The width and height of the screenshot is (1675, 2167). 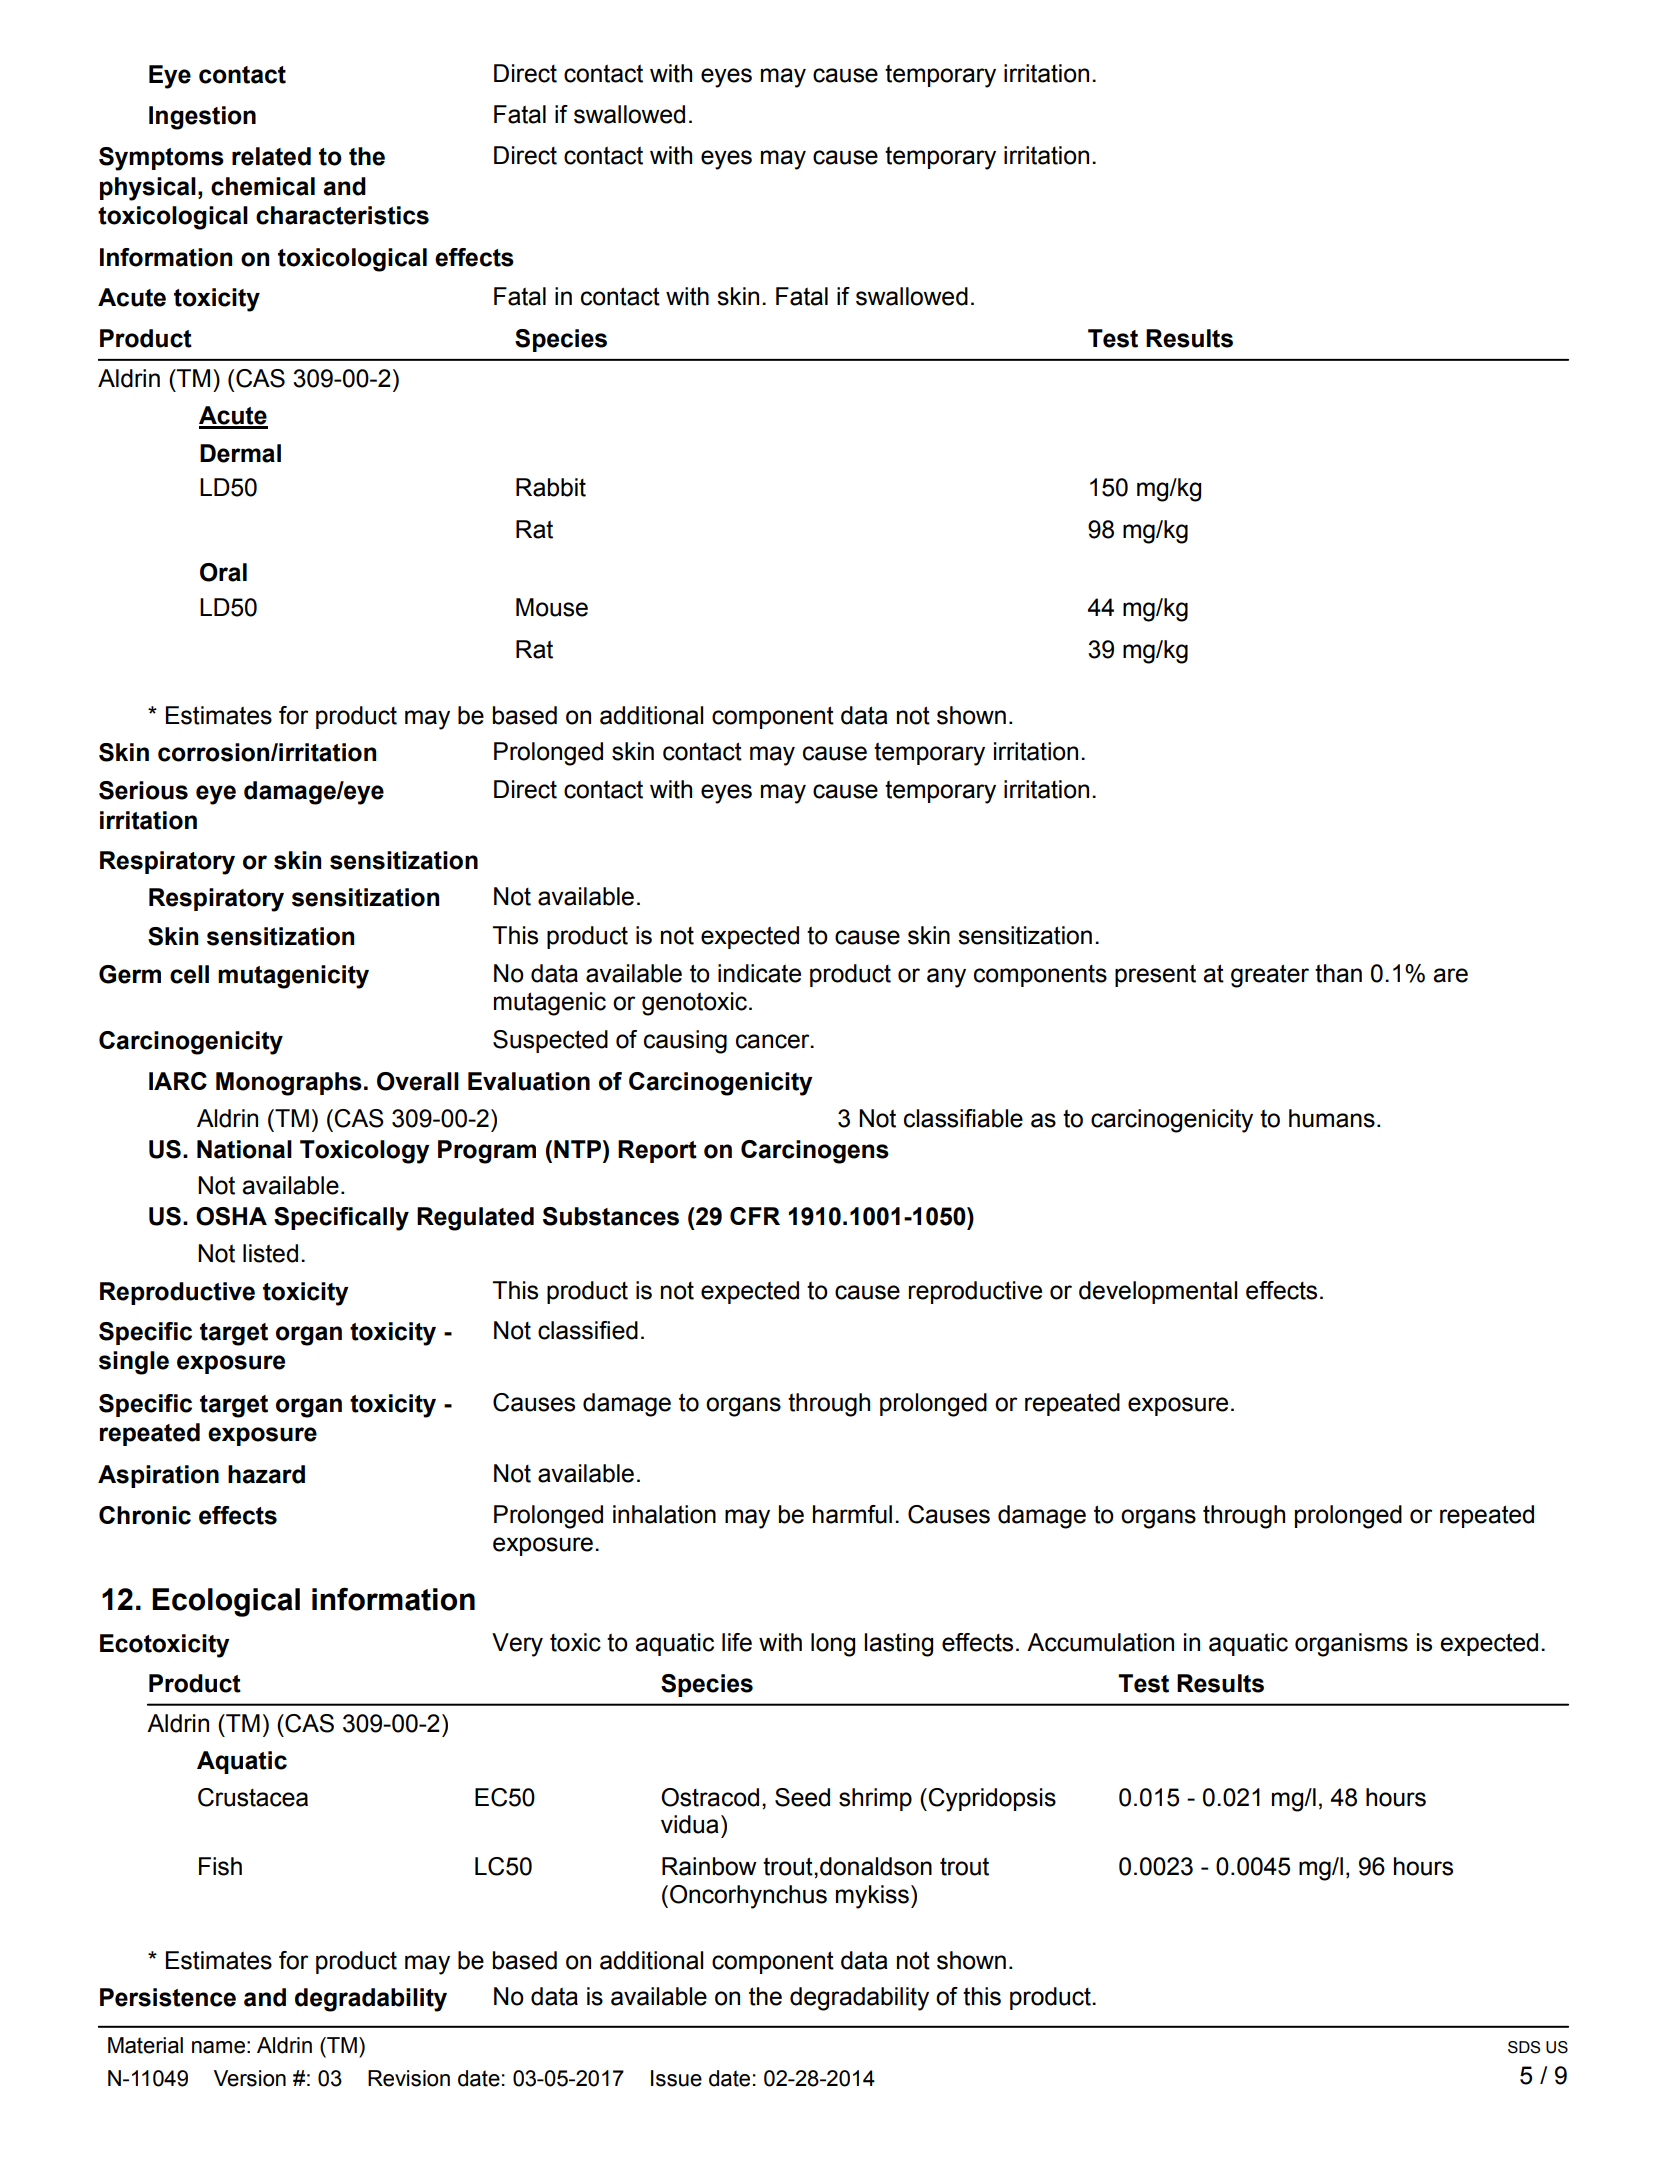 What do you see at coordinates (1332, 1118) in the screenshot?
I see `humans` at bounding box center [1332, 1118].
